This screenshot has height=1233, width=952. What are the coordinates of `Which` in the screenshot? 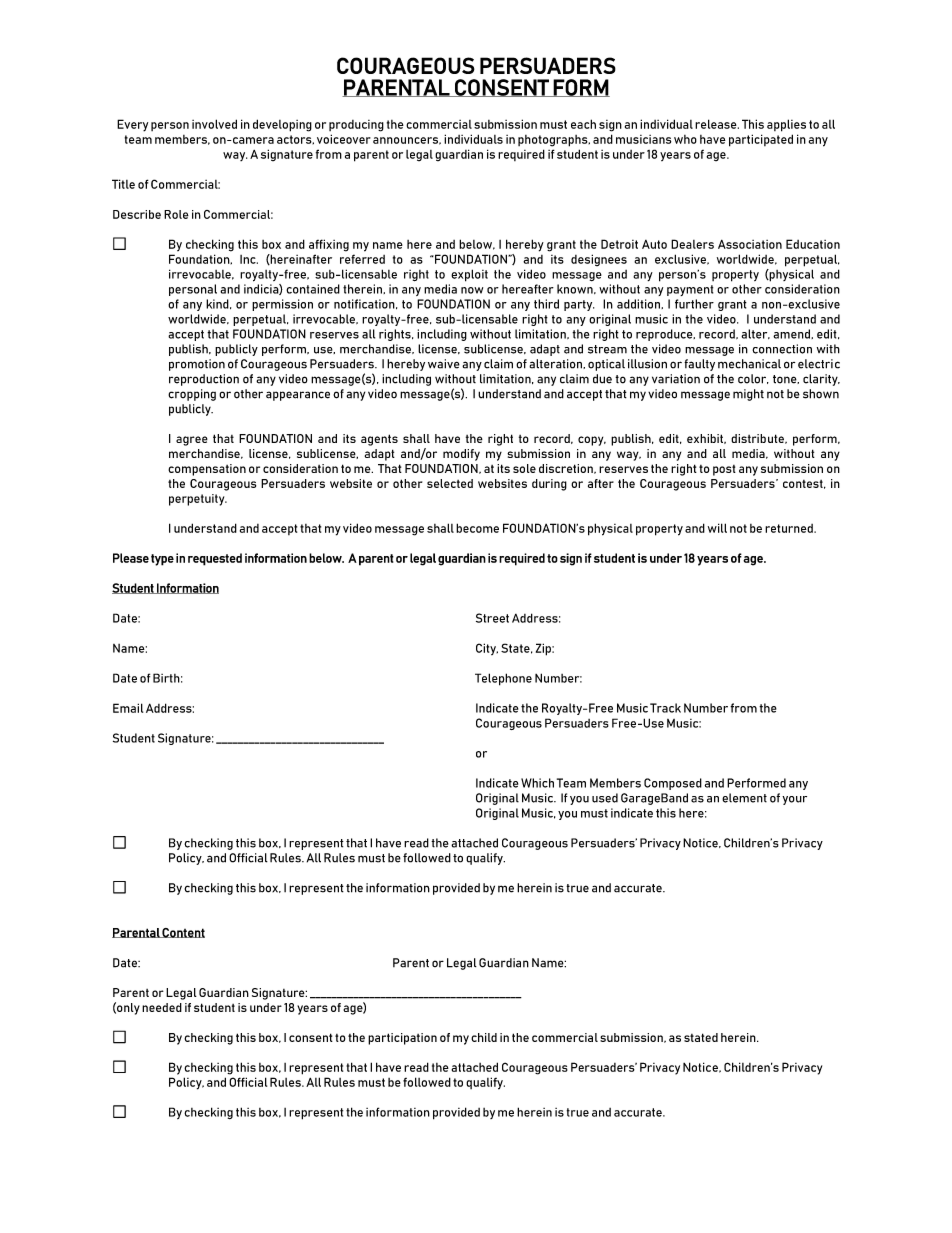 It's located at (537, 783).
